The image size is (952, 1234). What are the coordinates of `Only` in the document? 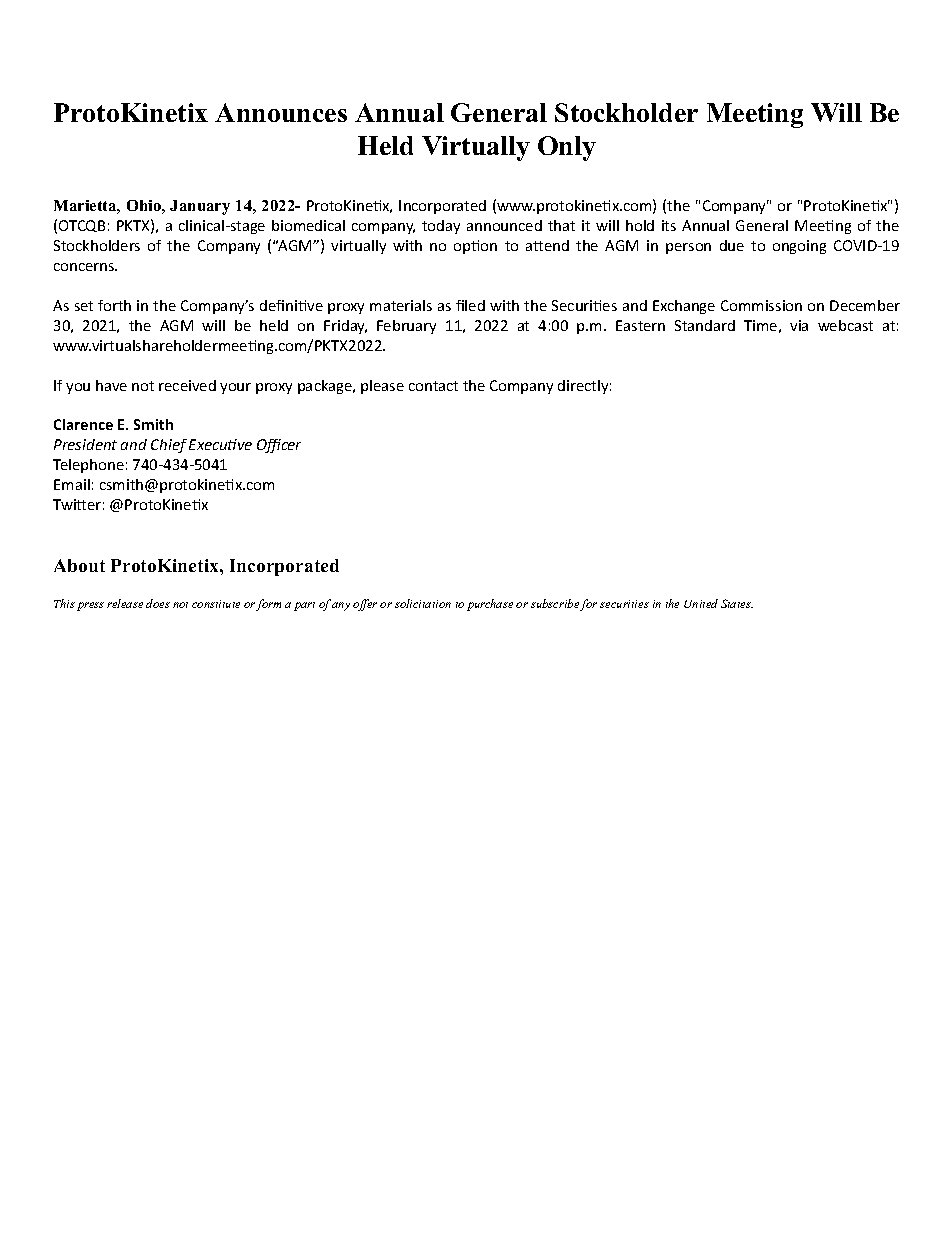 It's located at (567, 148).
